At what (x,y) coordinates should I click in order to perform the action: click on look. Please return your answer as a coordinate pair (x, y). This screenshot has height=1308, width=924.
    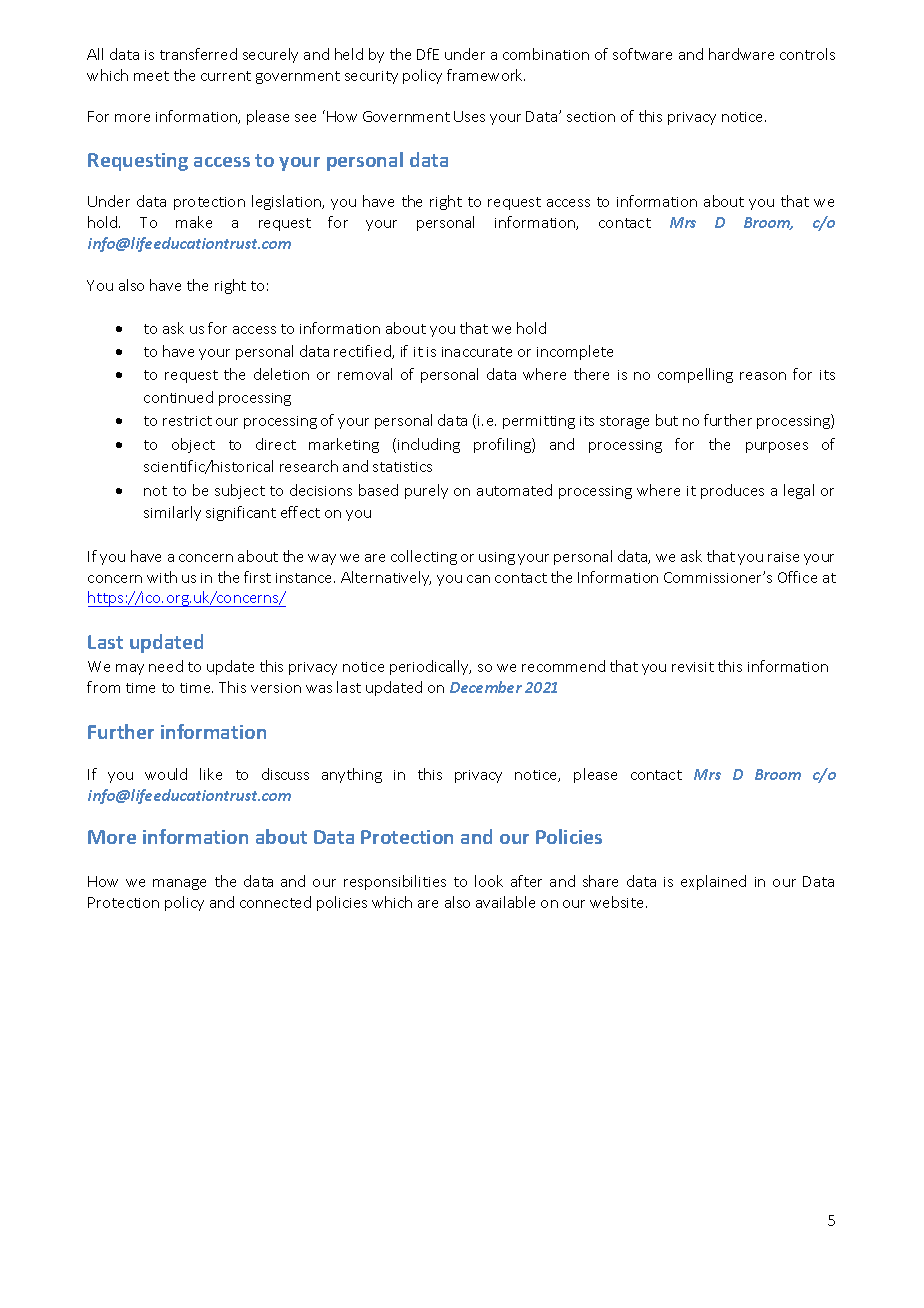
    Looking at the image, I should click on (489, 881).
